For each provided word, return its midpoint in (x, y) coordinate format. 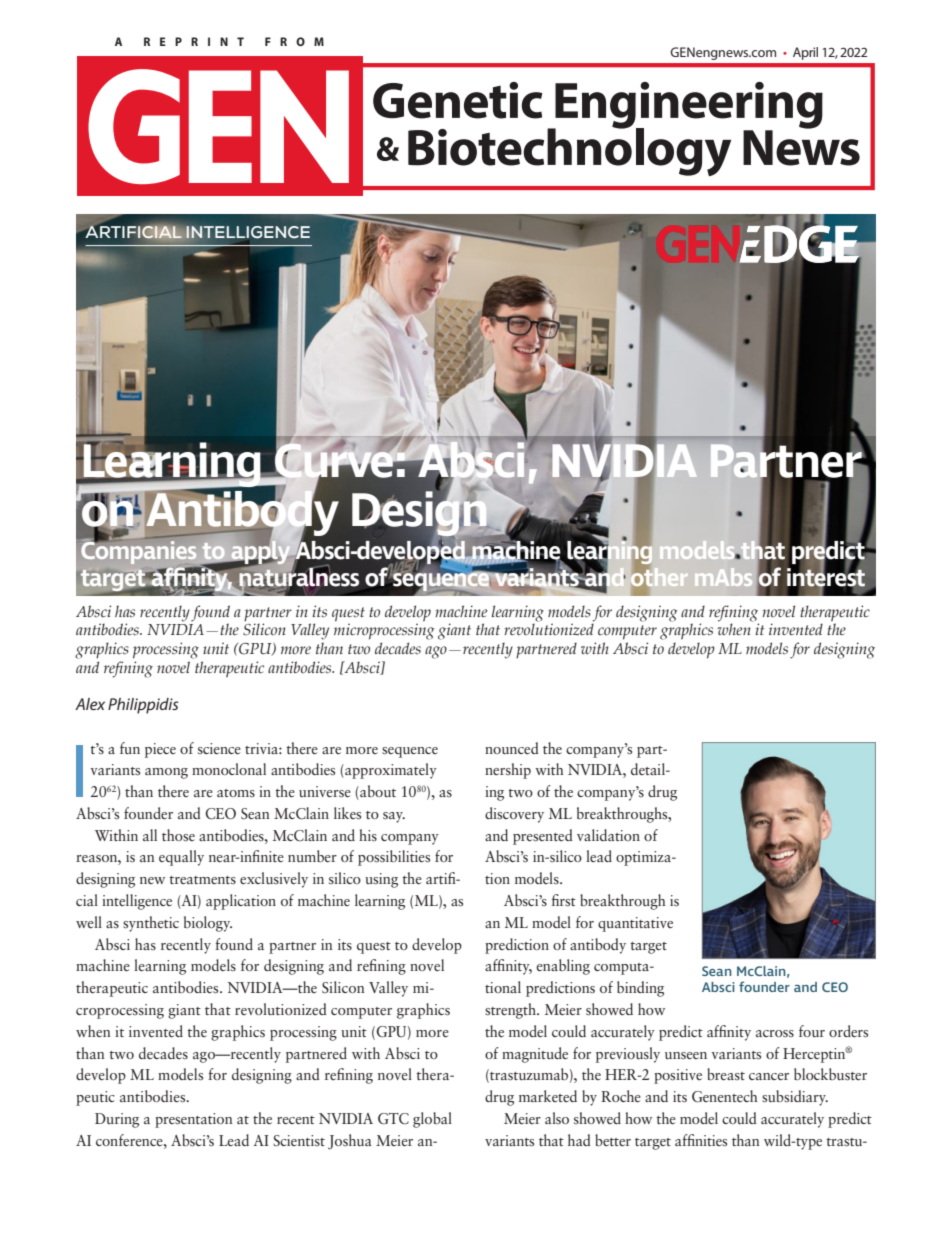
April (805, 53)
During (117, 1120)
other (659, 576)
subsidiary (795, 1098)
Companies (139, 551)
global (432, 1120)
